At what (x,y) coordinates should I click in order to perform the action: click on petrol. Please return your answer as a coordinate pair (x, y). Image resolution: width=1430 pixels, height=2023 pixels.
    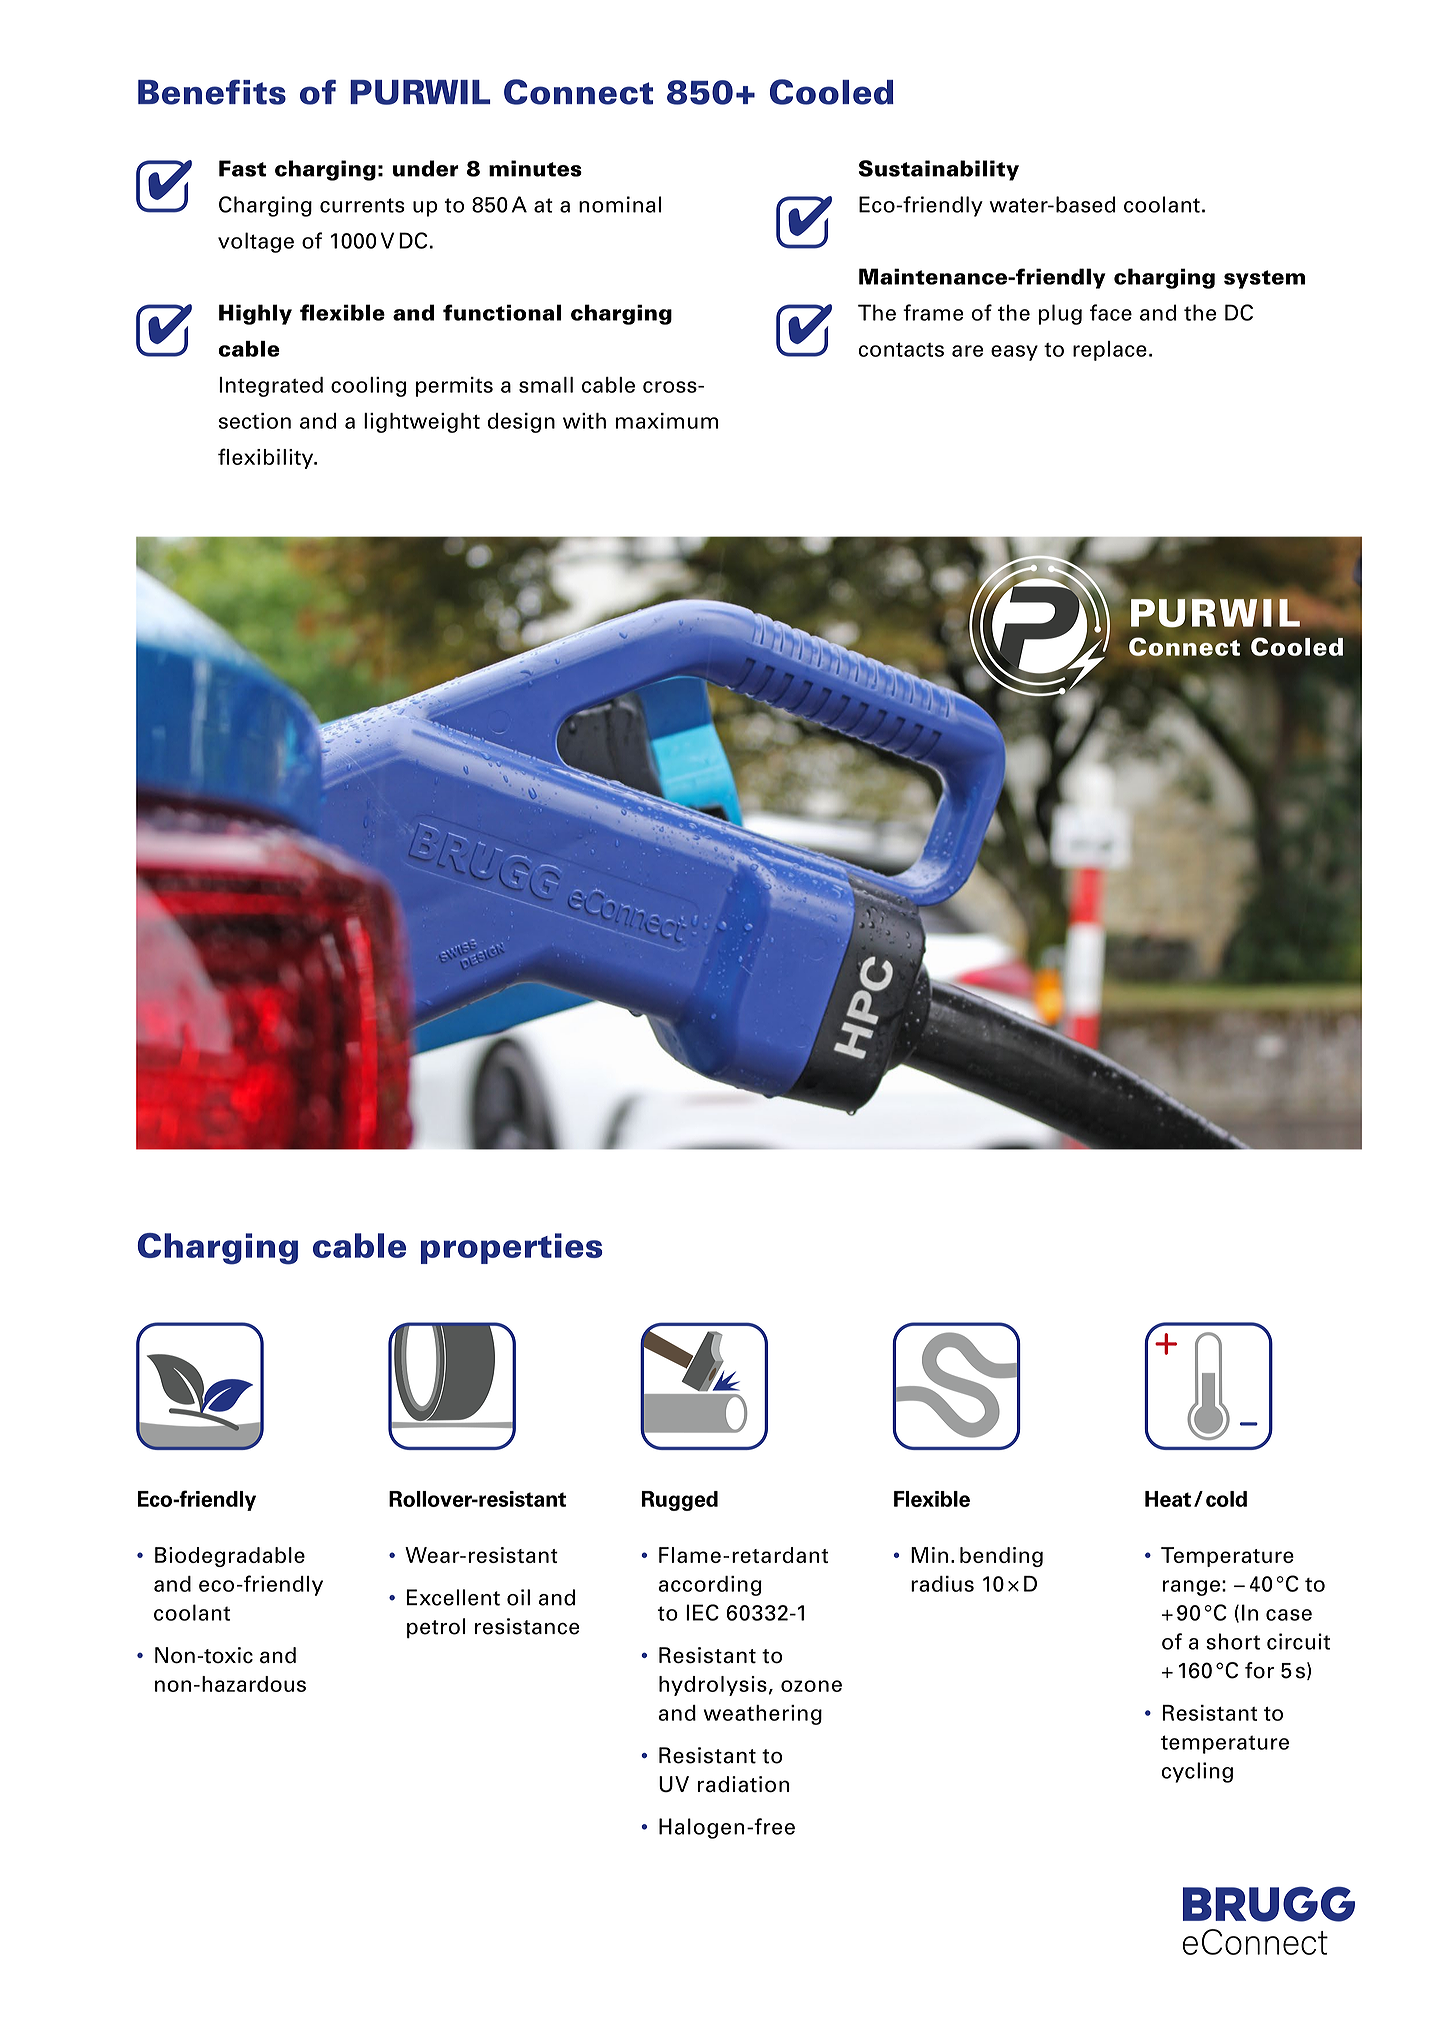
    Looking at the image, I should click on (436, 1628).
